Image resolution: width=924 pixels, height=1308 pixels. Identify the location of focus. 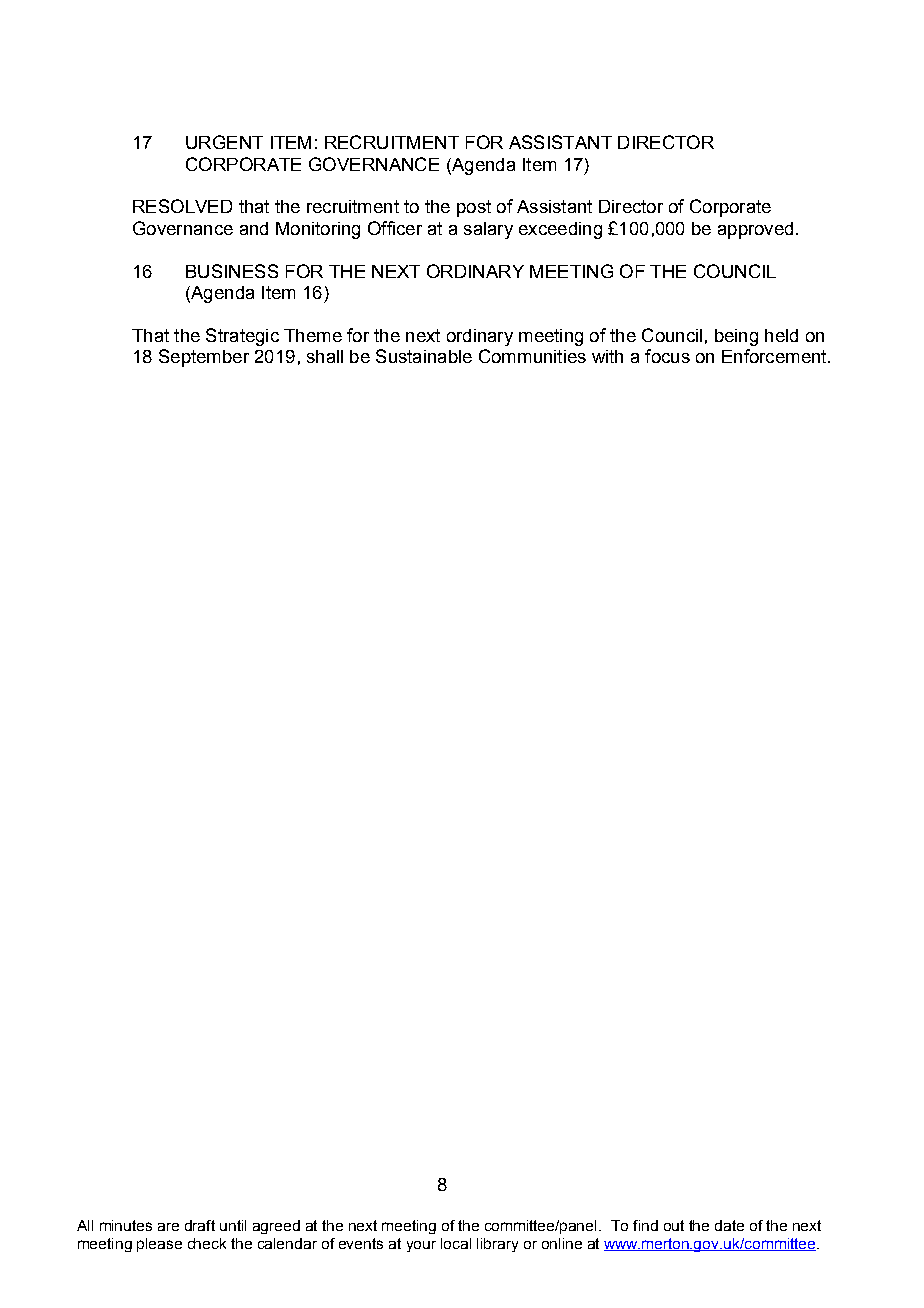
(667, 356).
